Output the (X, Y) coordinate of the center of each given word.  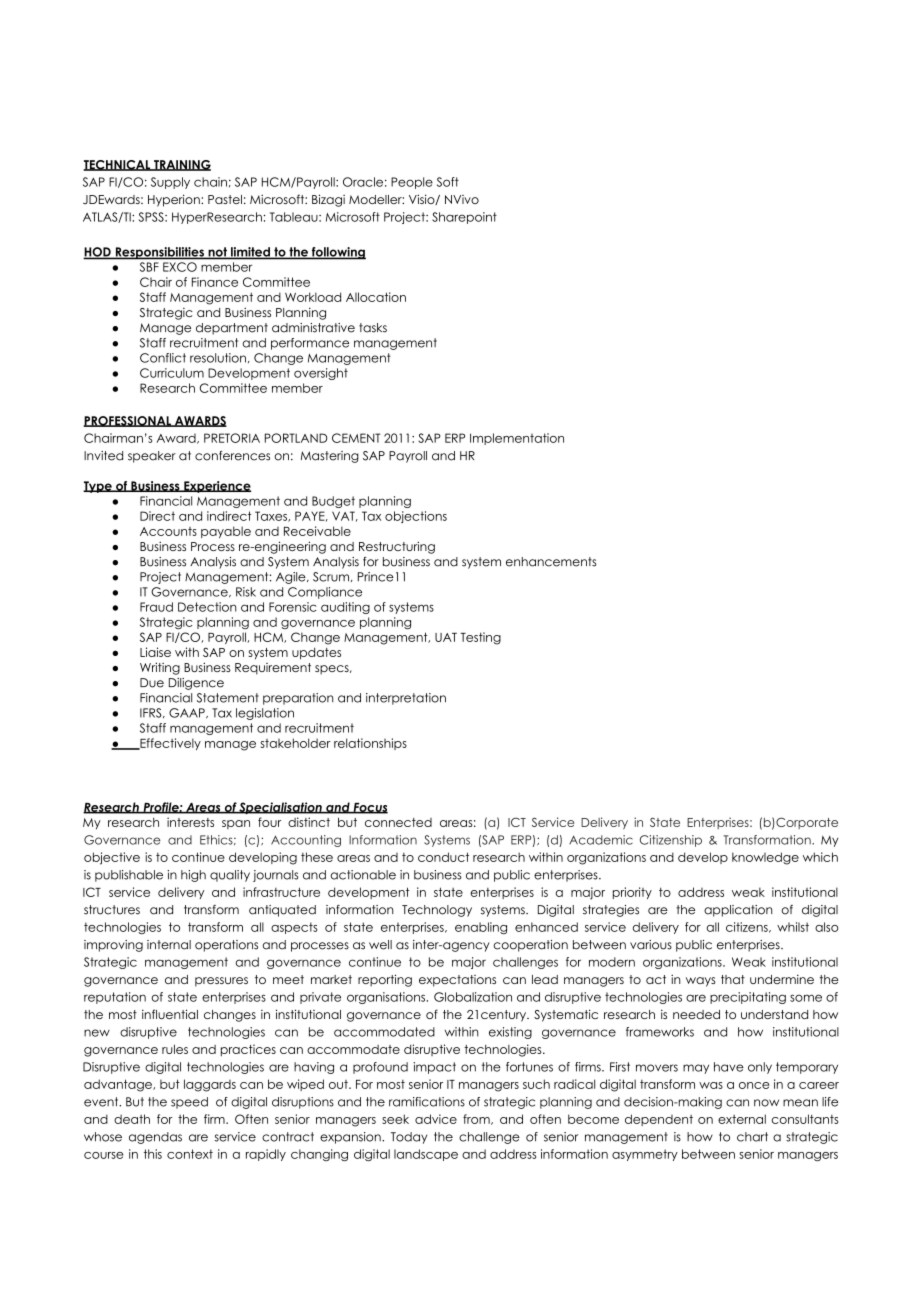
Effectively (169, 744)
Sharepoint (464, 218)
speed (189, 1103)
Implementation (517, 439)
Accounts (168, 531)
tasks (373, 328)
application (738, 911)
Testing (480, 638)
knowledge (765, 858)
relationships (370, 744)
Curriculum (172, 373)
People (412, 183)
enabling (481, 928)
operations (226, 946)
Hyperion (175, 200)
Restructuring (397, 547)
